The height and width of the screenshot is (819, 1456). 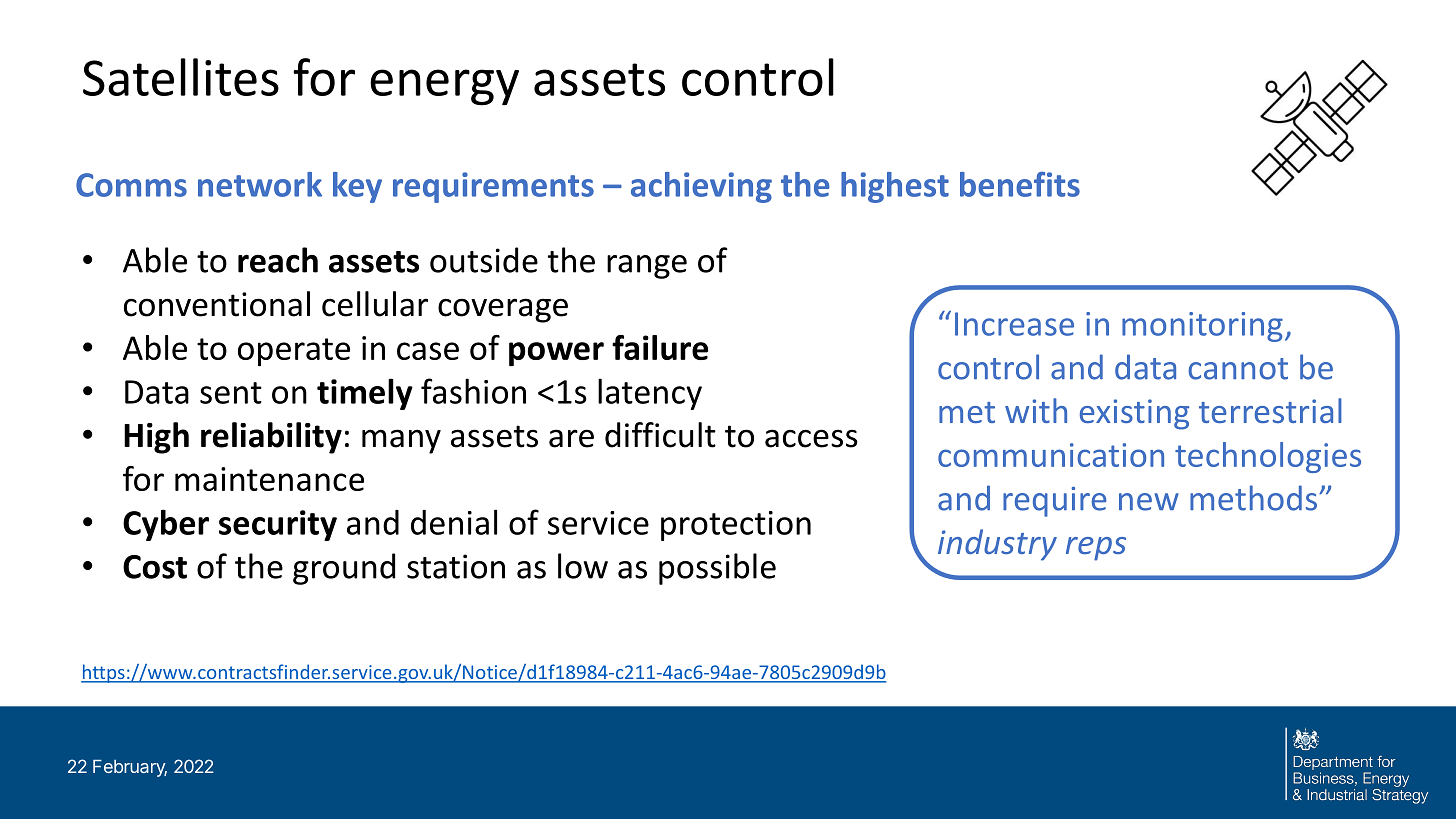 What do you see at coordinates (1096, 549) in the screenshot?
I see `reps` at bounding box center [1096, 549].
